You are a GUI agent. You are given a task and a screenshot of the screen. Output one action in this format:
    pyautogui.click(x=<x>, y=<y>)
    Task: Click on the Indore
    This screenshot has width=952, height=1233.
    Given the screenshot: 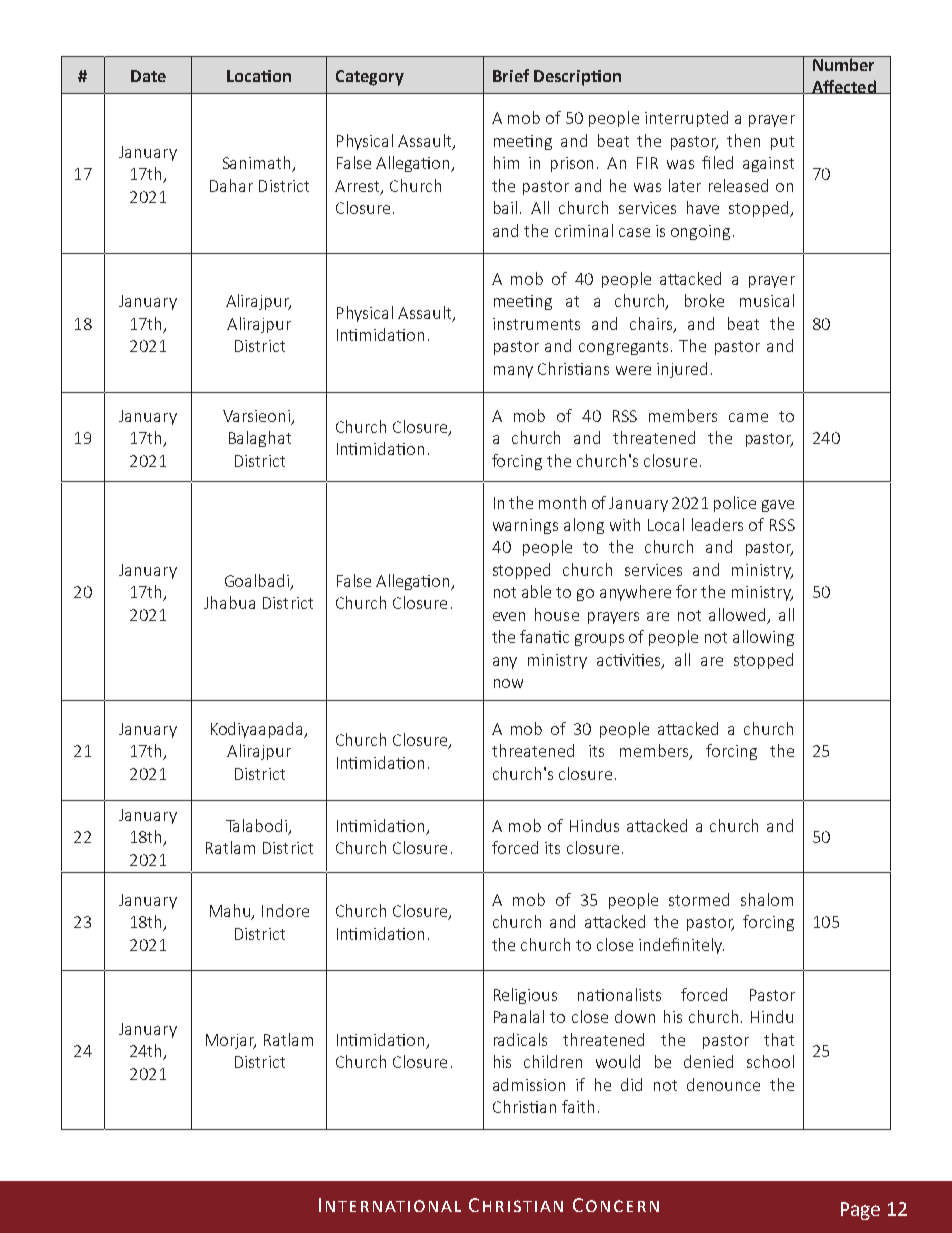 What is the action you would take?
    pyautogui.click(x=285, y=910)
